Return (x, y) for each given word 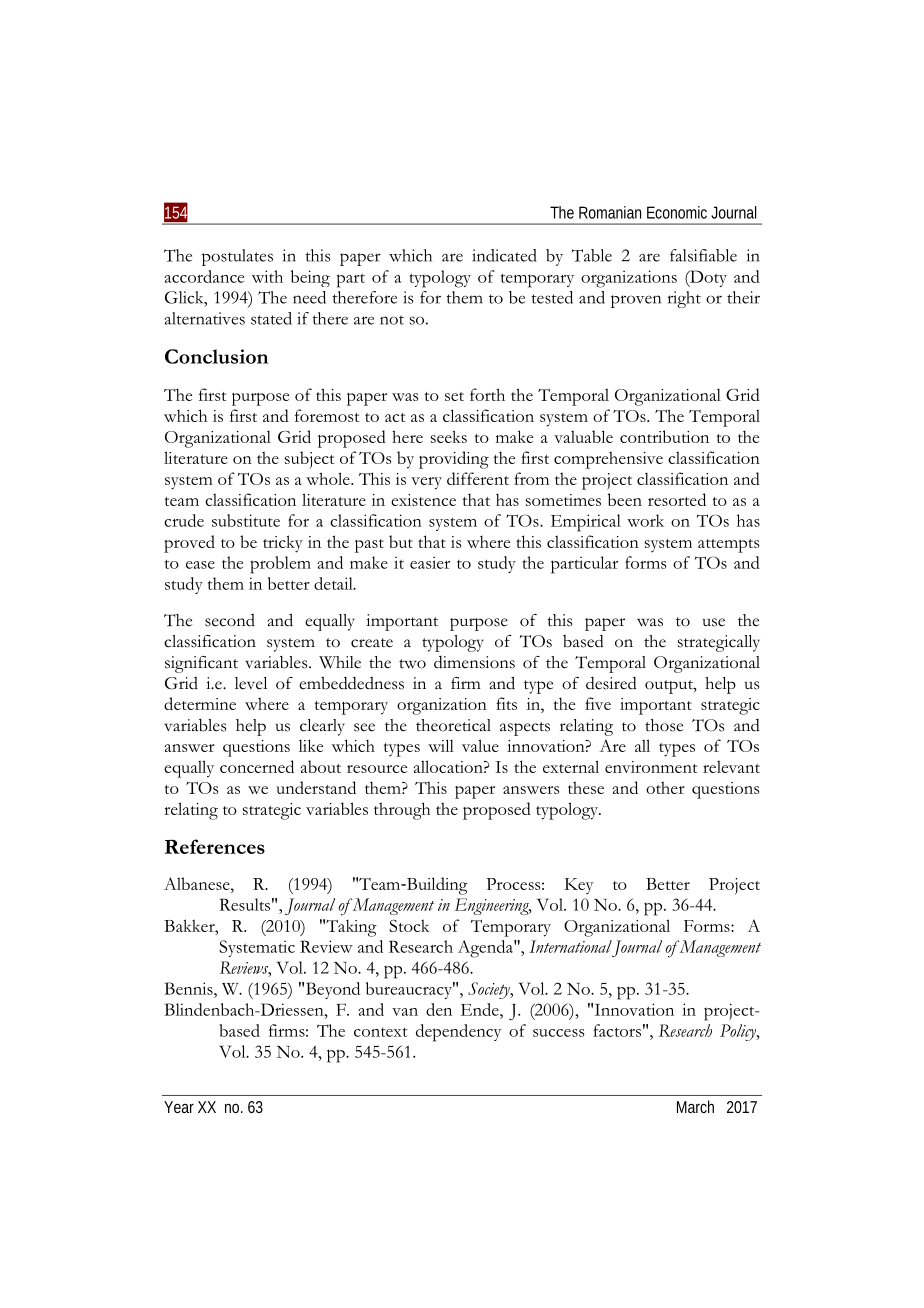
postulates (237, 257)
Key (579, 886)
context (381, 1032)
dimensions (474, 662)
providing (454, 460)
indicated (504, 255)
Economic (677, 212)
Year (179, 1107)
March (695, 1106)
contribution (664, 436)
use (714, 622)
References (215, 846)
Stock (409, 925)
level (251, 683)
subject (309, 459)
